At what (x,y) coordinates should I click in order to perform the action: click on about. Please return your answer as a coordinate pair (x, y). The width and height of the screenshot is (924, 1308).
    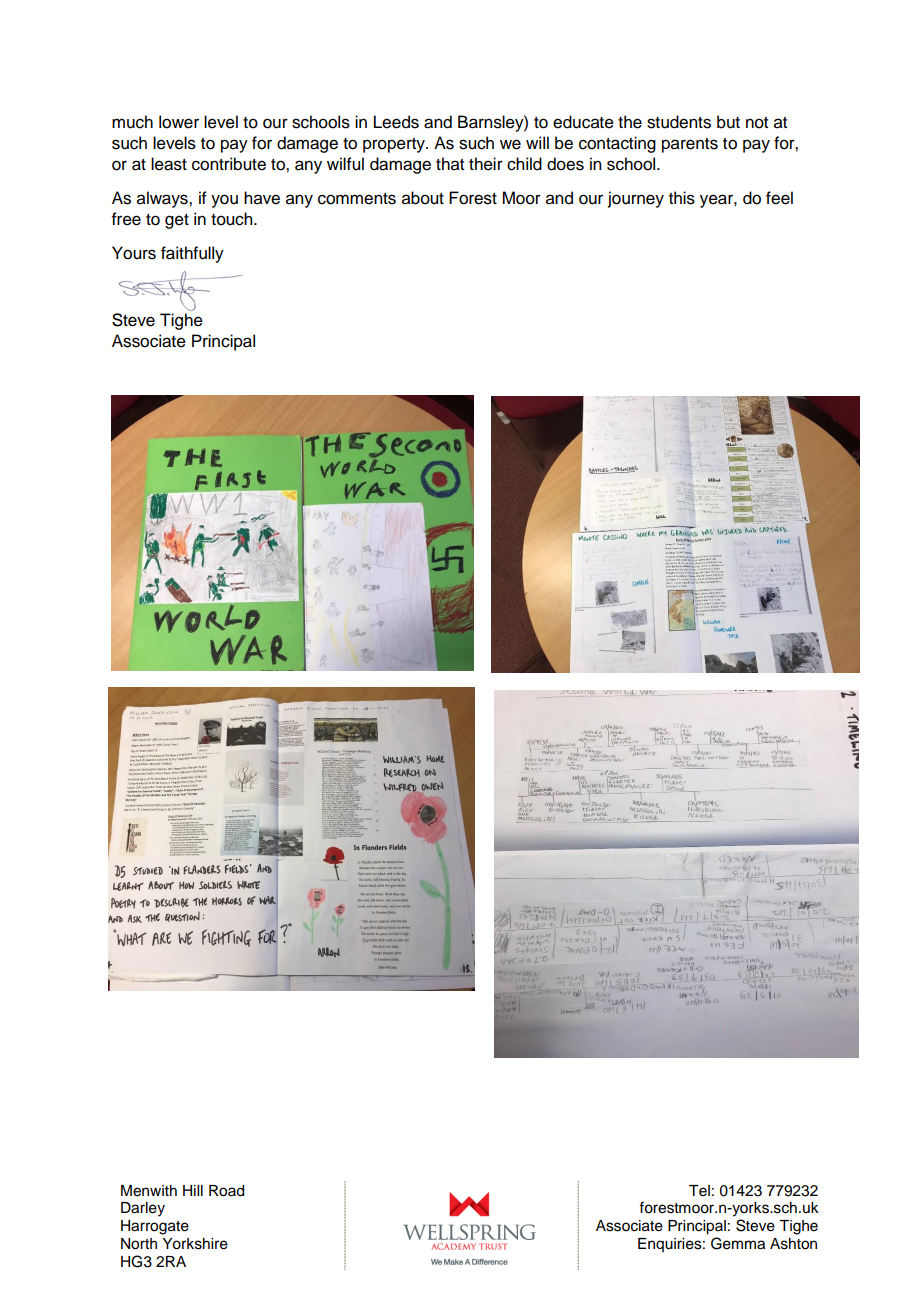
    Looking at the image, I should click on (423, 198).
